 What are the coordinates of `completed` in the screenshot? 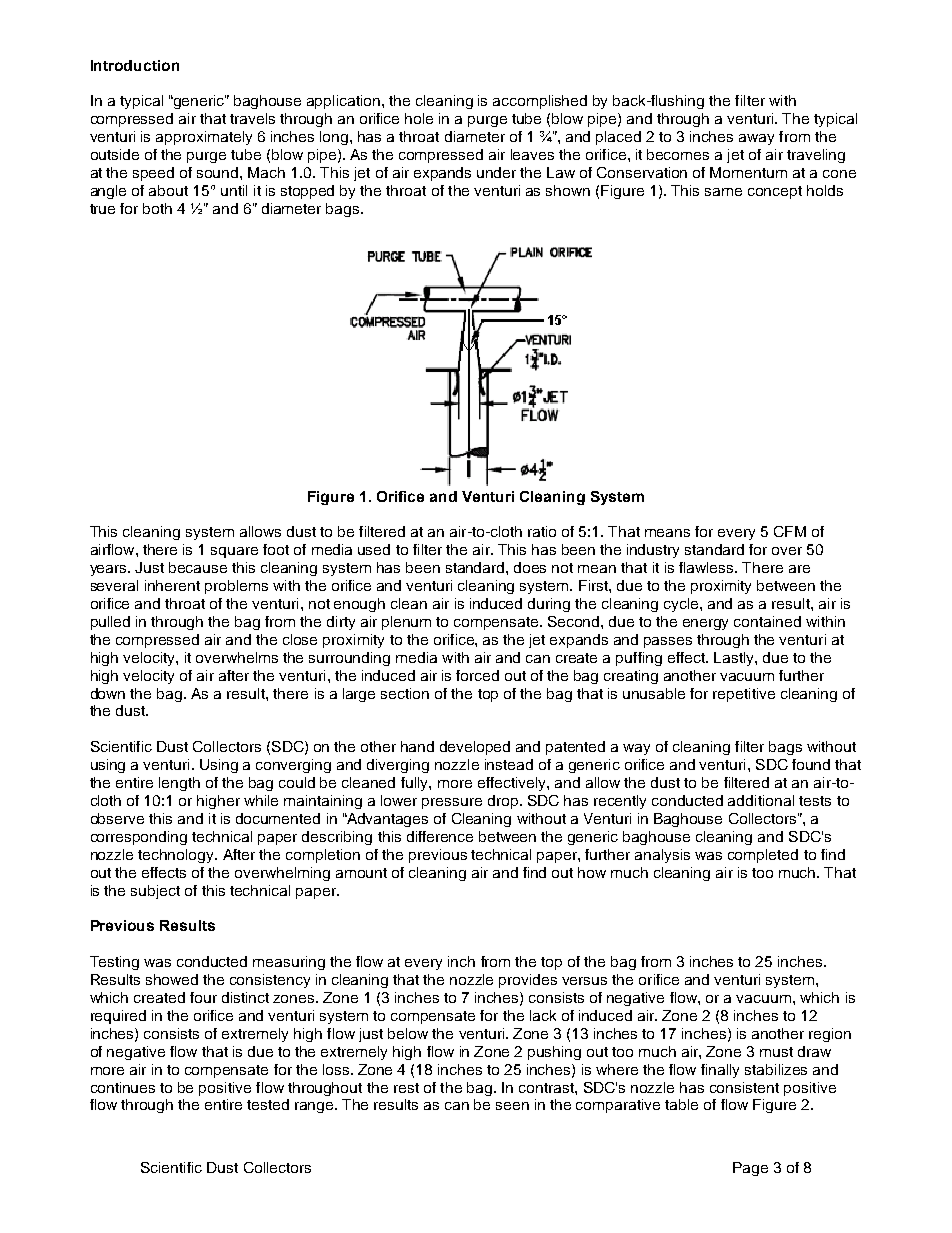 It's located at (763, 856).
